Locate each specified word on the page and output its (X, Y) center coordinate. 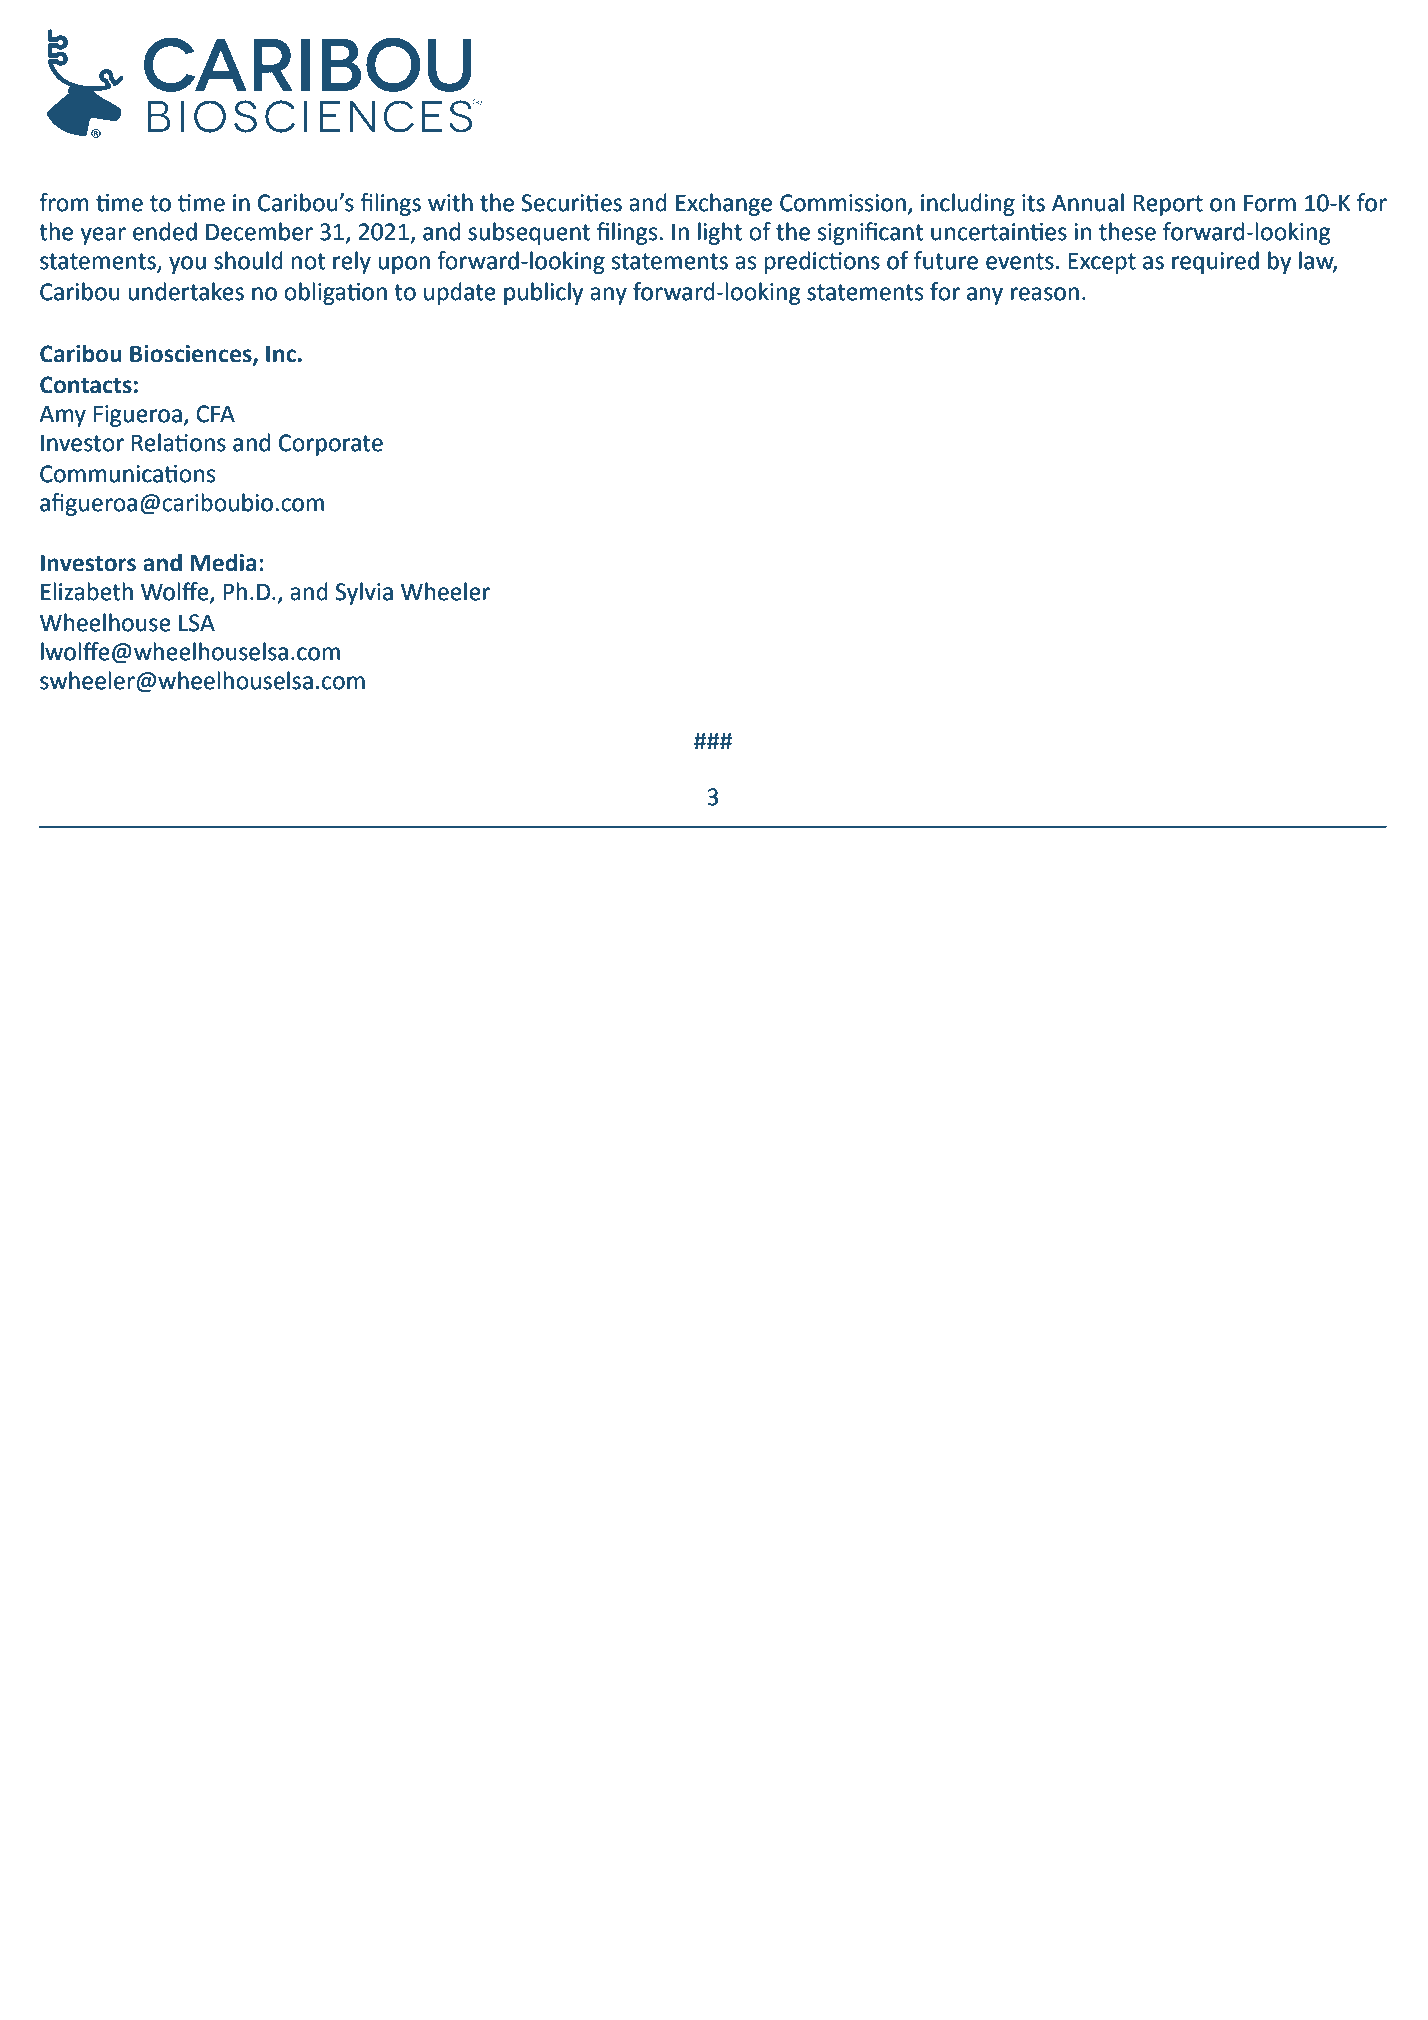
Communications (127, 474)
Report (1168, 205)
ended (165, 231)
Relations (179, 442)
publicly (544, 293)
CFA (215, 414)
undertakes (186, 291)
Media (223, 562)
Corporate (331, 445)
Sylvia (364, 593)
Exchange (724, 204)
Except (1102, 263)
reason (1045, 294)
